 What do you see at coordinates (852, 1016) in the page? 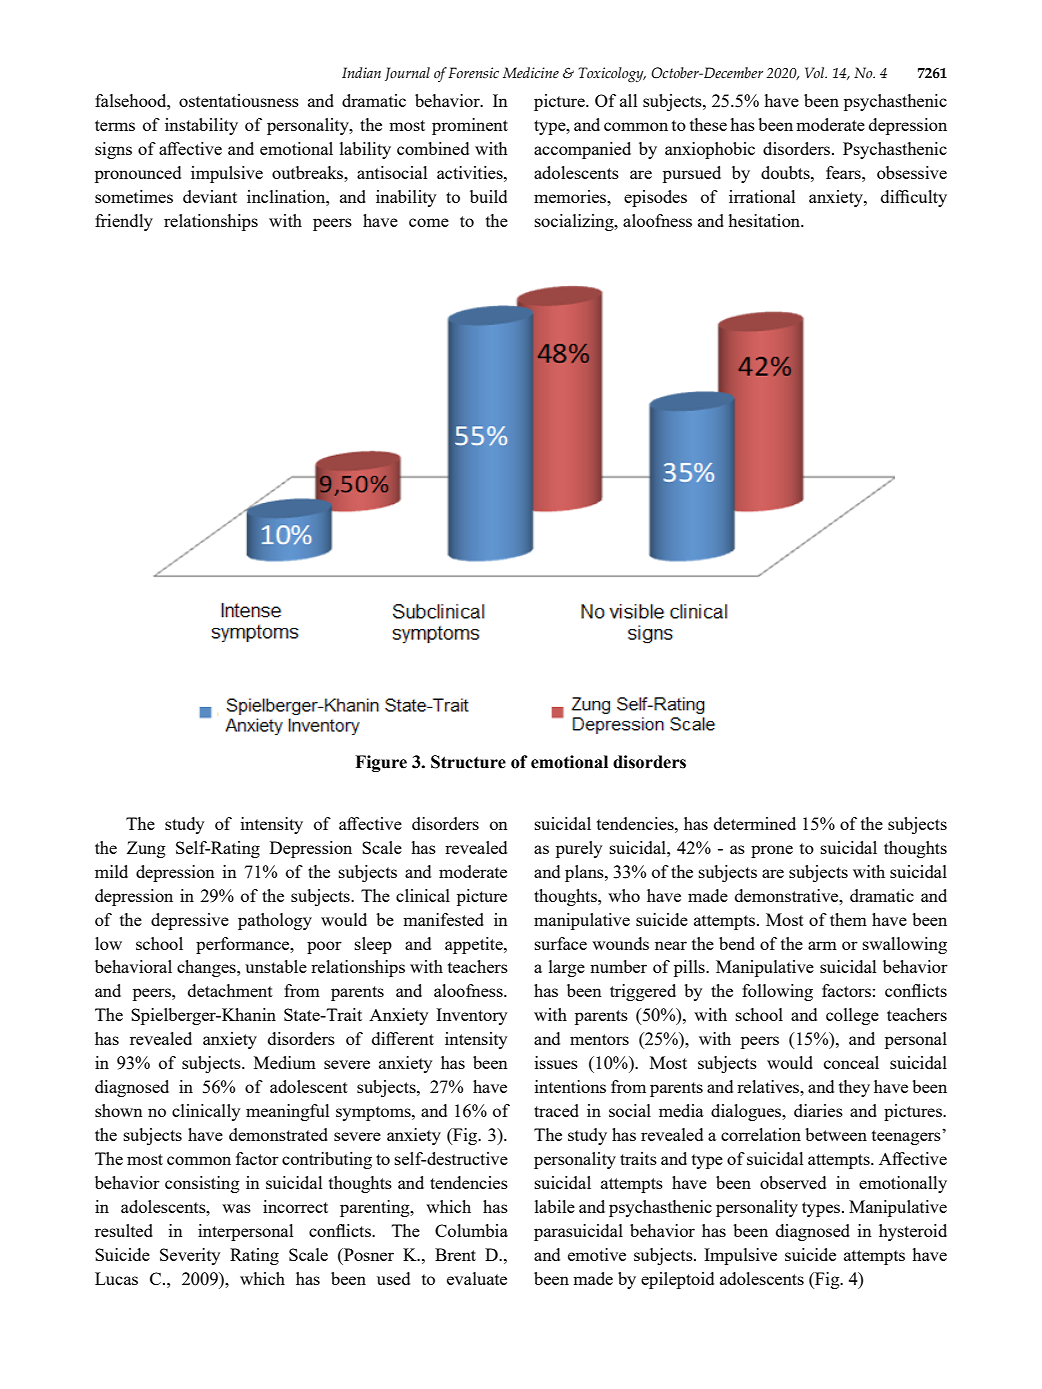
I see `college` at bounding box center [852, 1016].
